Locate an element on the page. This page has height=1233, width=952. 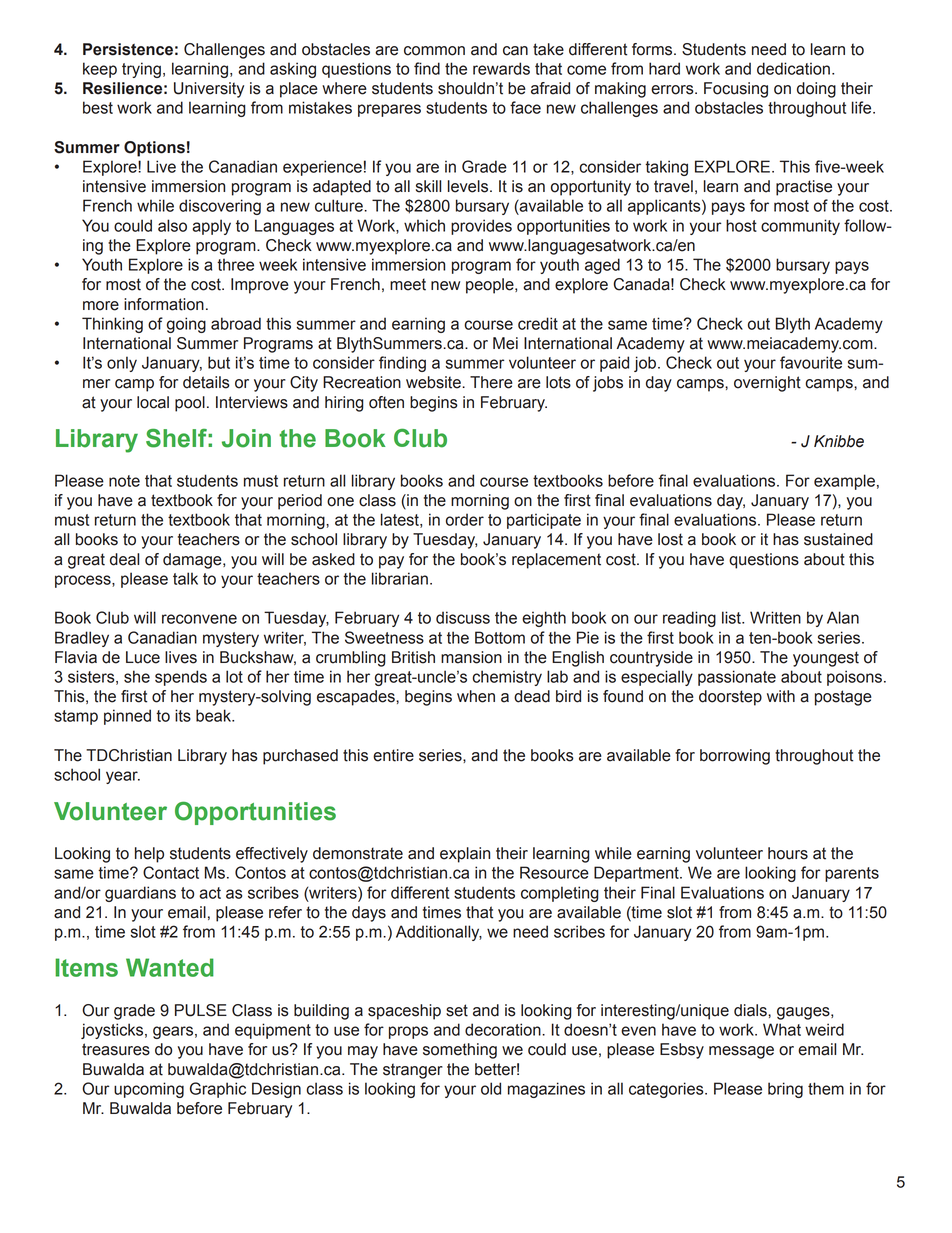
when is located at coordinates (476, 696).
